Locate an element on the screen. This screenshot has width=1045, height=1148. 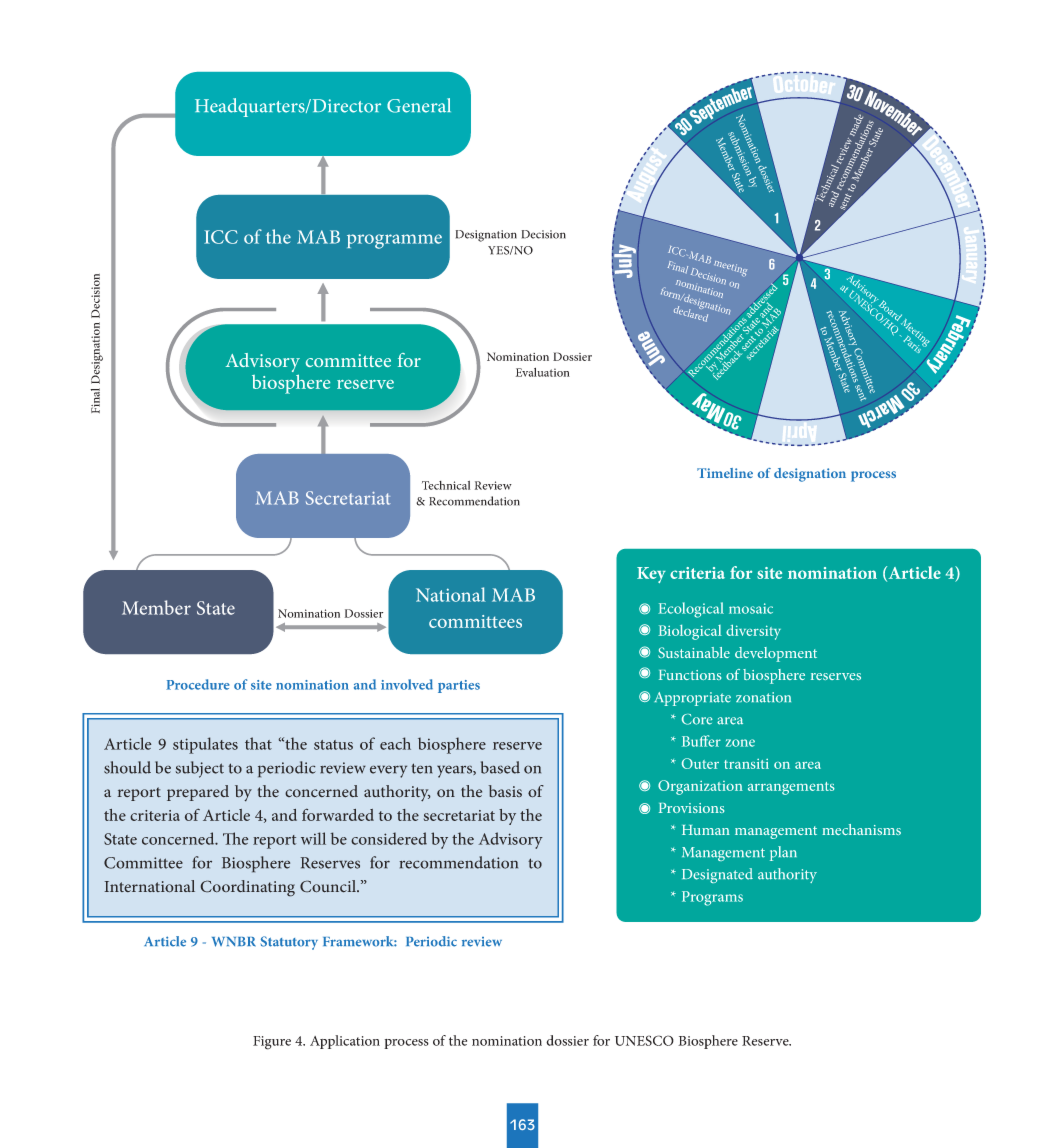
General is located at coordinates (419, 105).
